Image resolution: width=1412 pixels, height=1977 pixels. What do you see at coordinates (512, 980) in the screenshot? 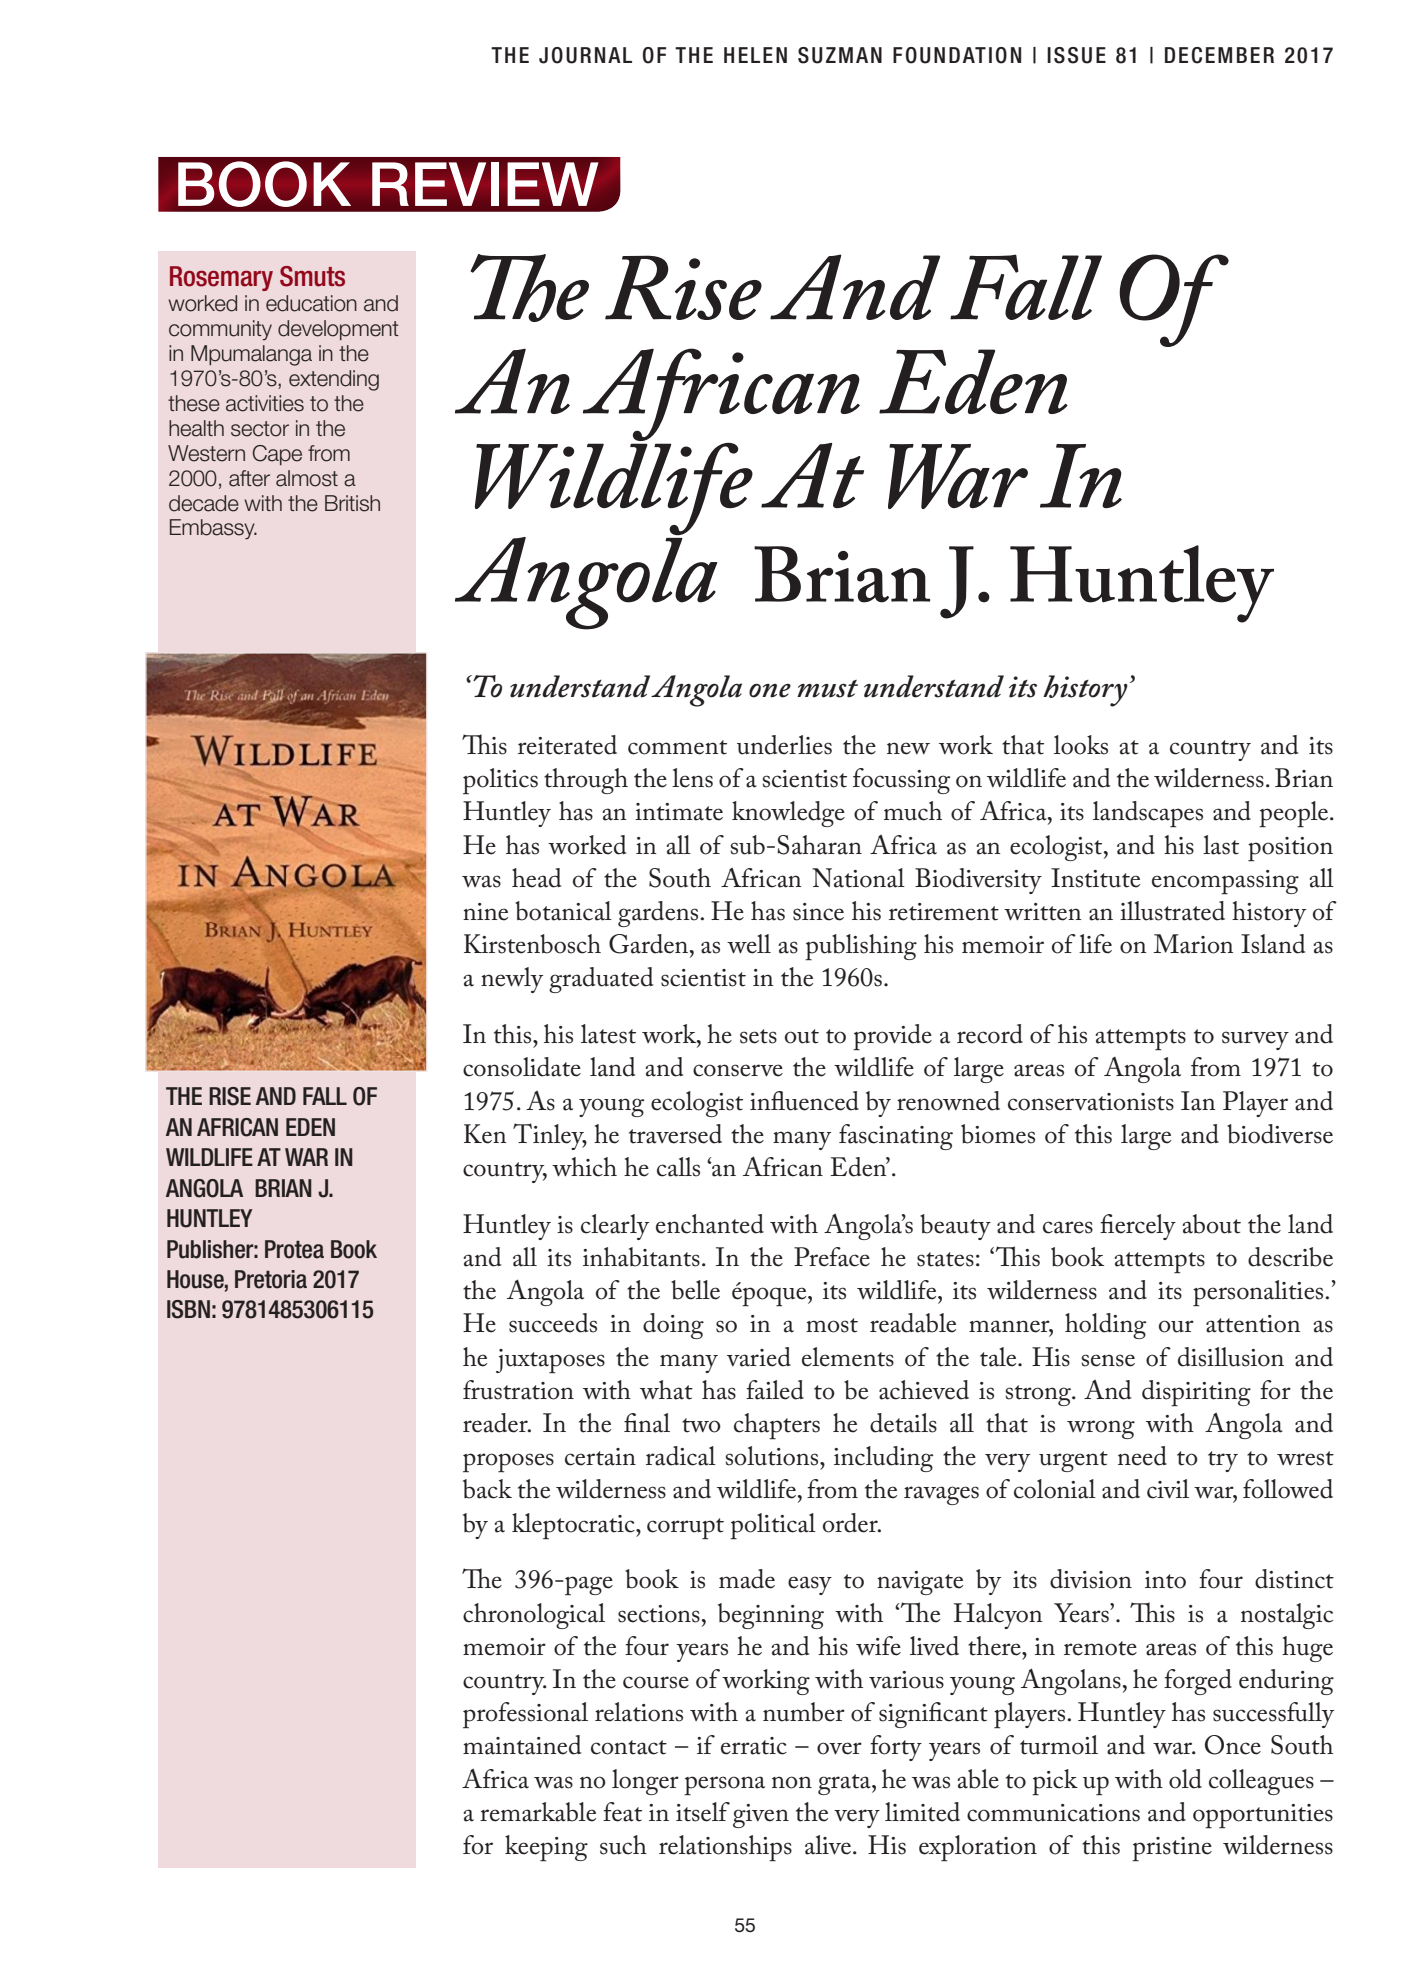
I see `newly` at bounding box center [512, 980].
